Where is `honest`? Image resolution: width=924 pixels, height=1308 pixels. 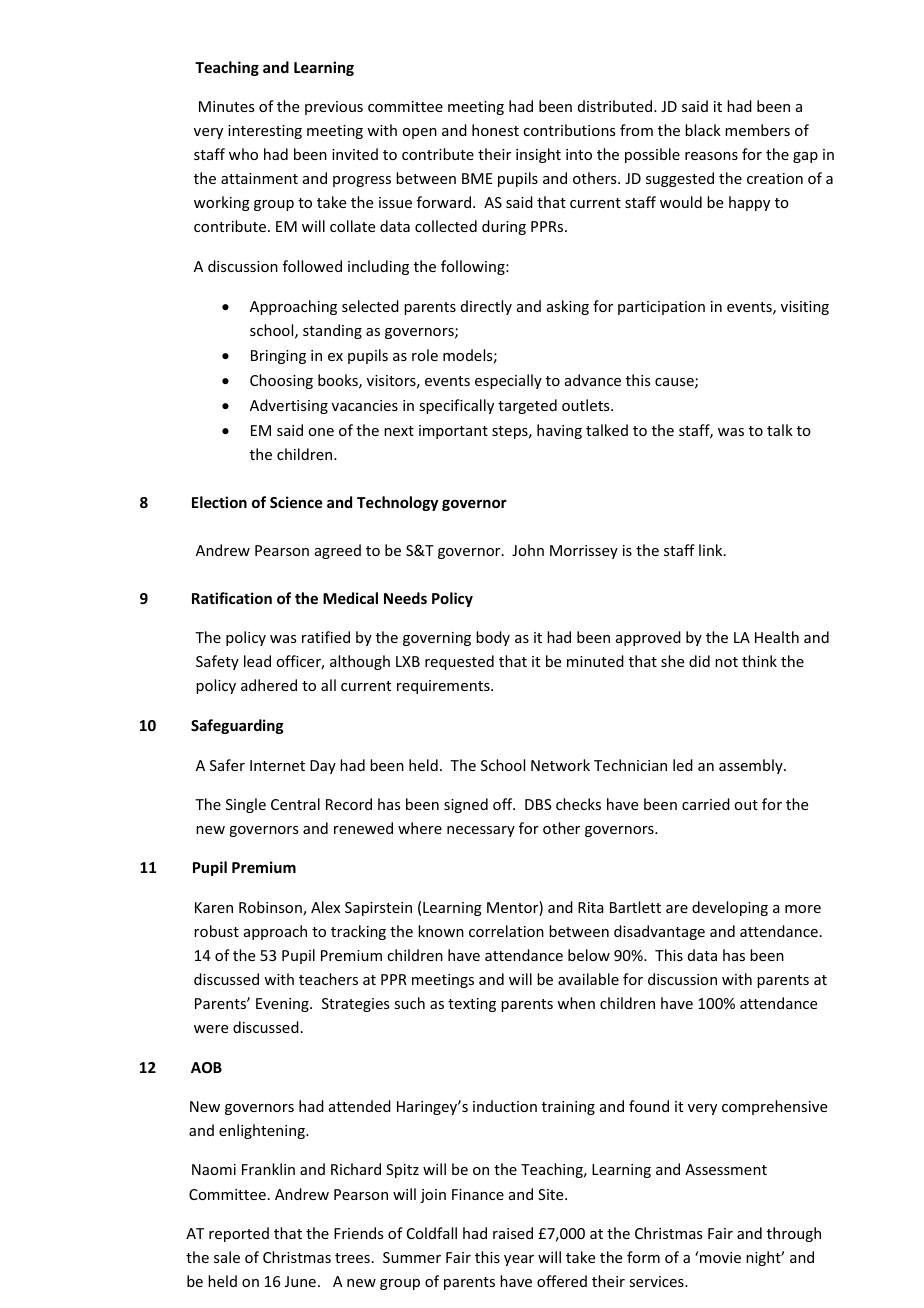 honest is located at coordinates (495, 130).
